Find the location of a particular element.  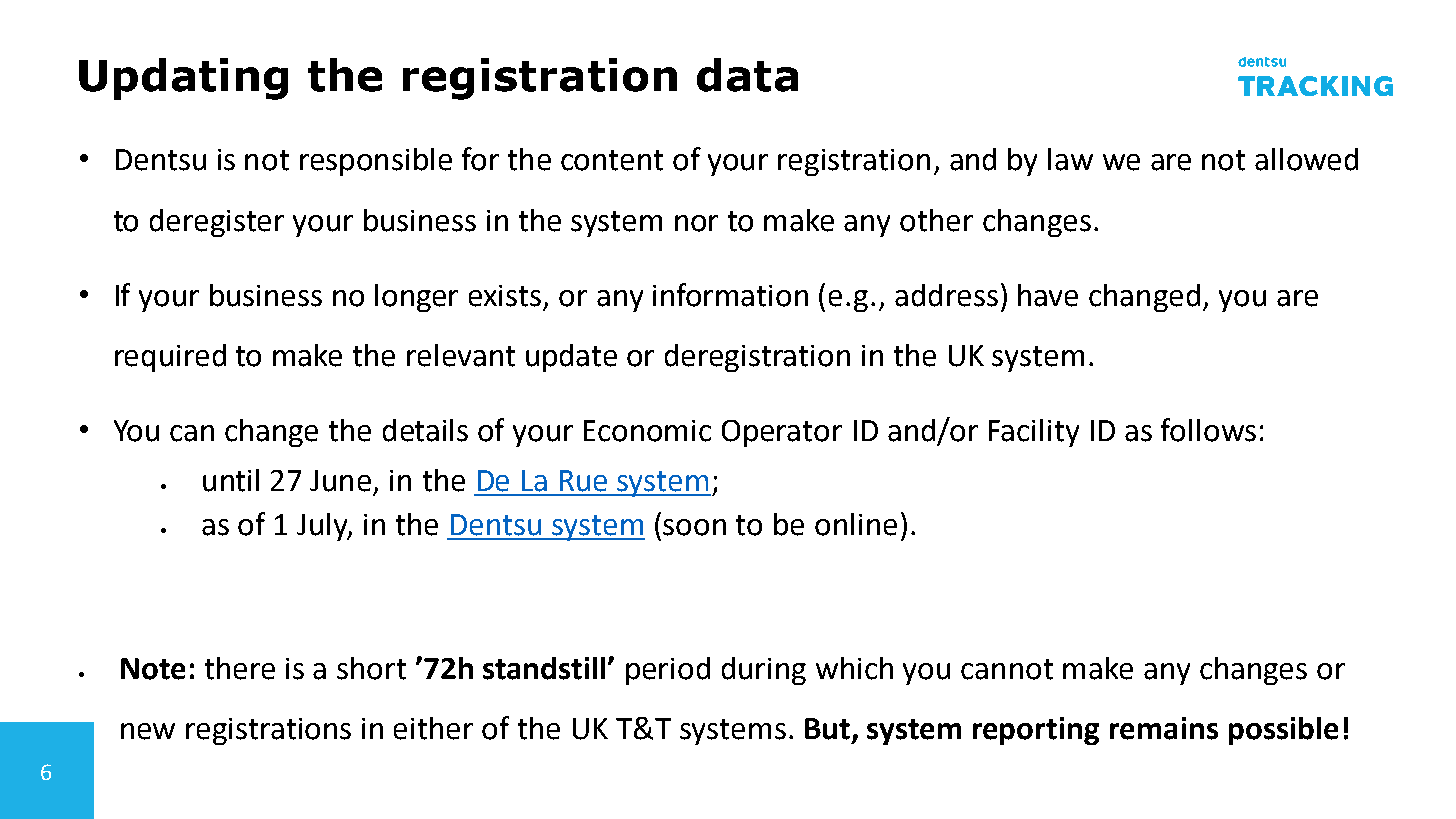

law is located at coordinates (1070, 159).
